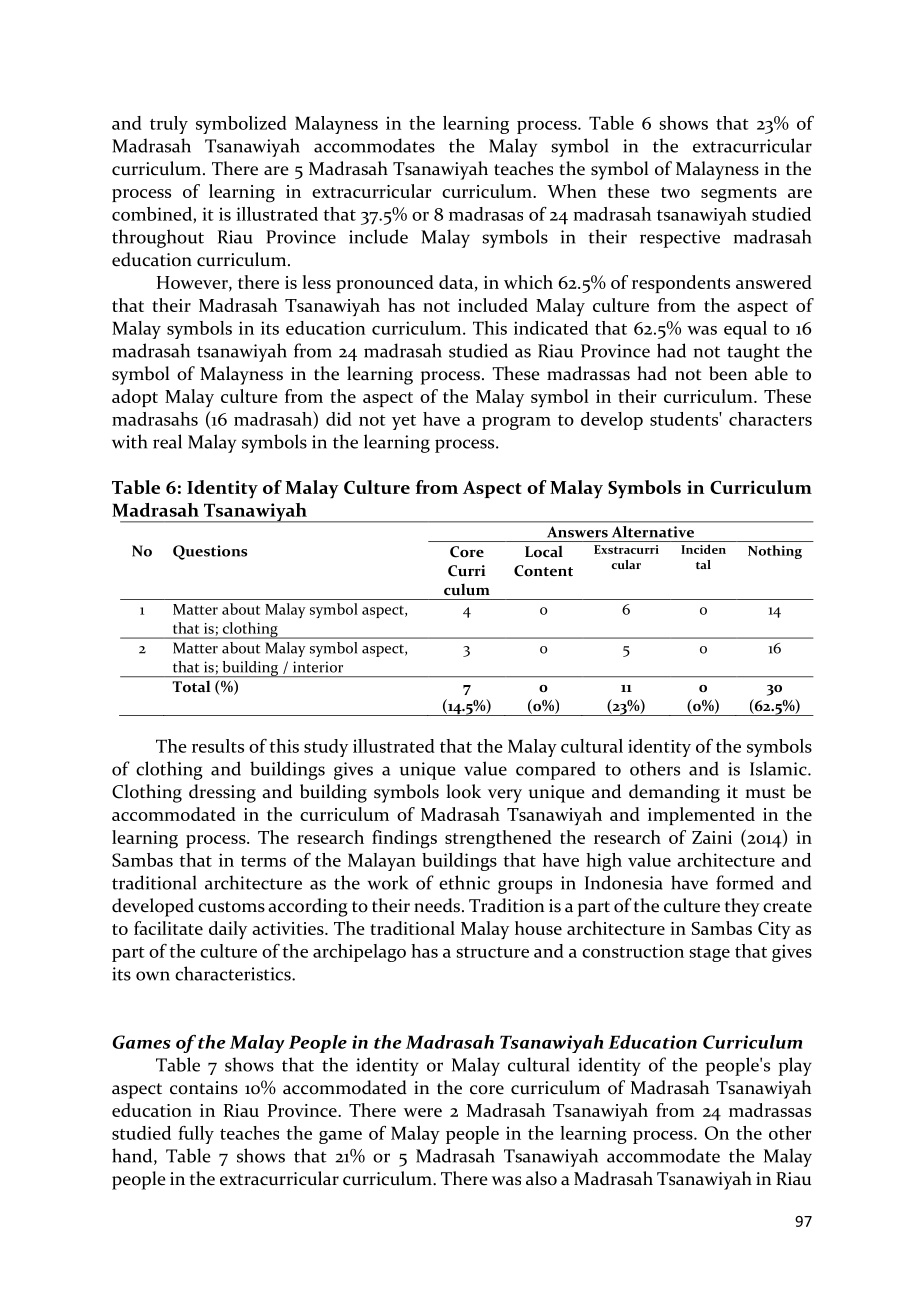  What do you see at coordinates (486, 214) in the screenshot?
I see `madrasas` at bounding box center [486, 214].
